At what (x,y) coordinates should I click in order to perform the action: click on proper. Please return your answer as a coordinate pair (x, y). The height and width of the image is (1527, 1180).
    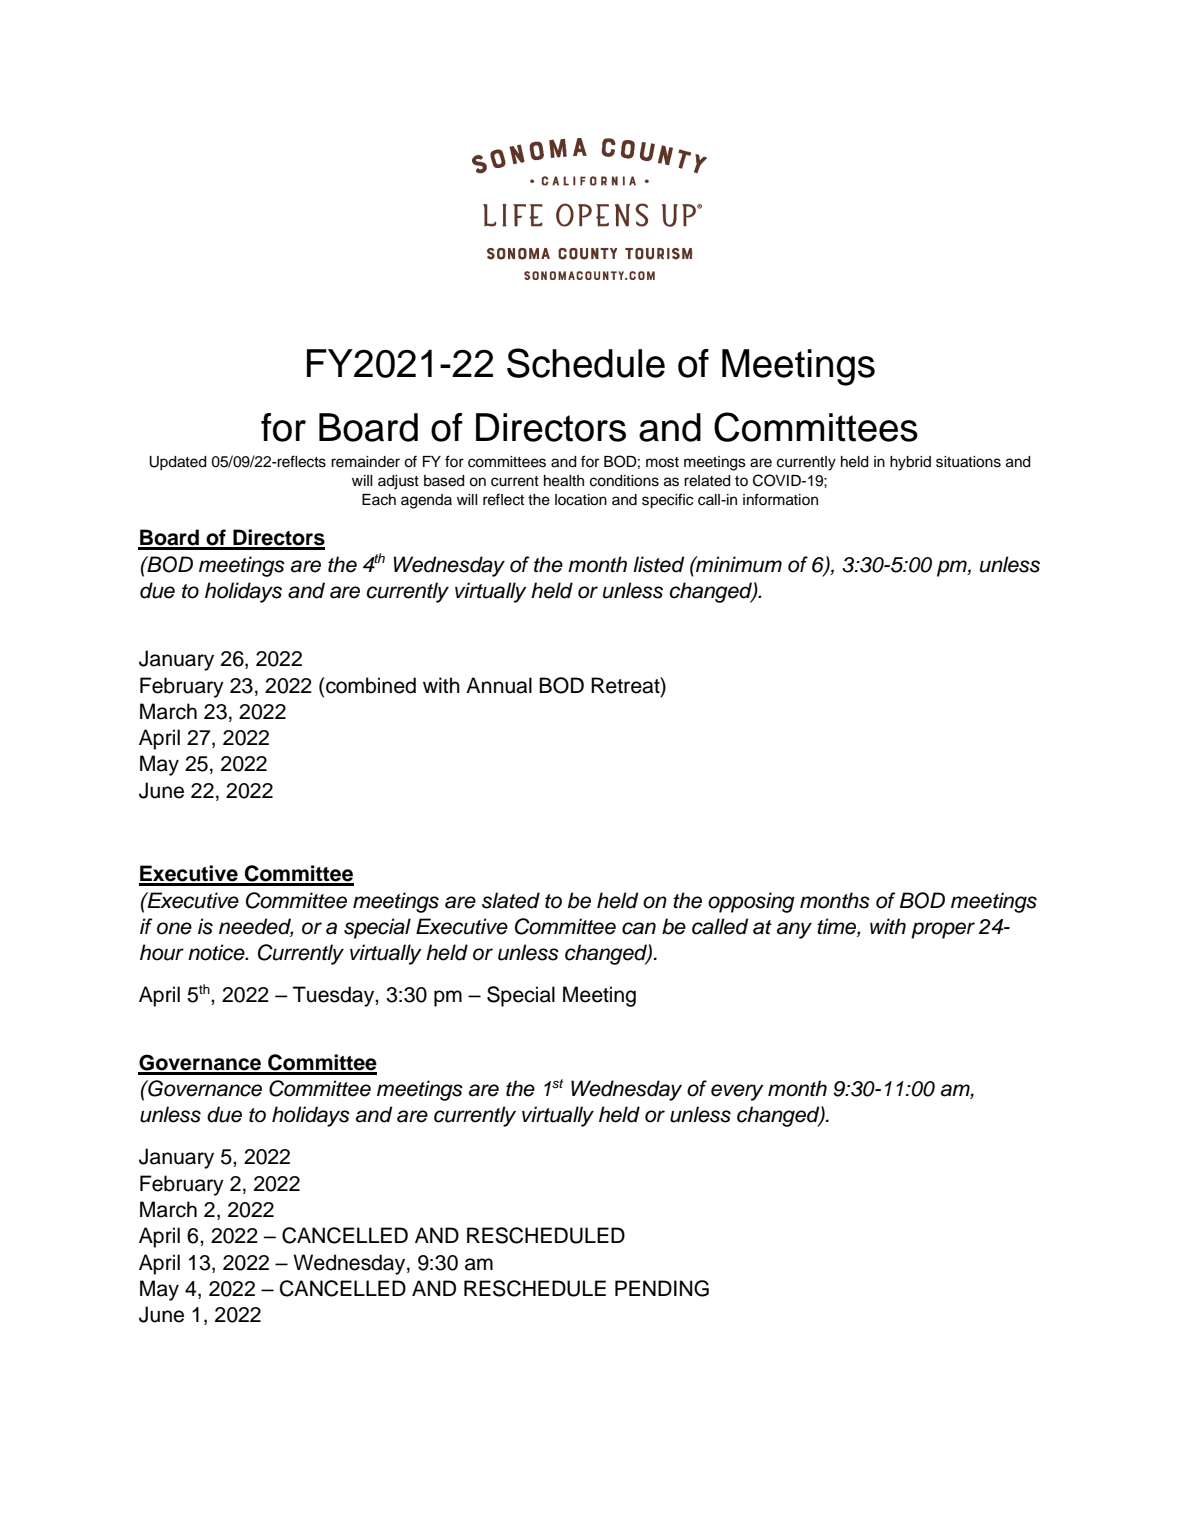
    Looking at the image, I should click on (943, 930).
